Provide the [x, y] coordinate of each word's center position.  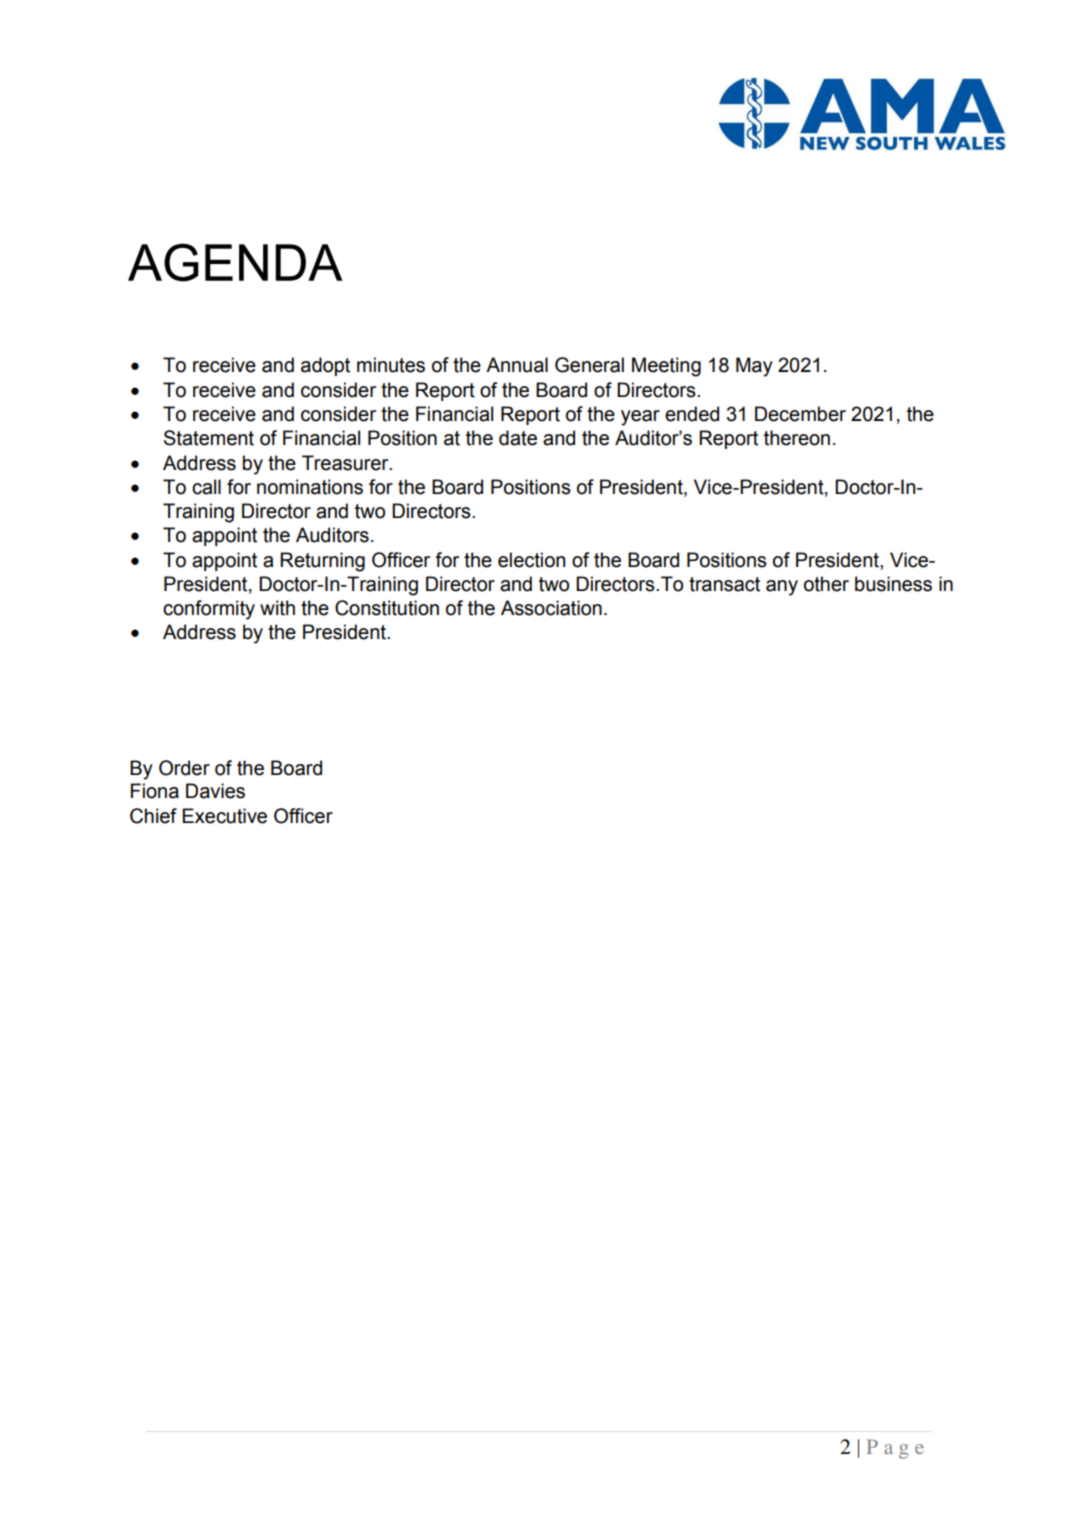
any [782, 588]
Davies [215, 791]
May [754, 367]
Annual [517, 365]
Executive [224, 816]
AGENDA [235, 262]
